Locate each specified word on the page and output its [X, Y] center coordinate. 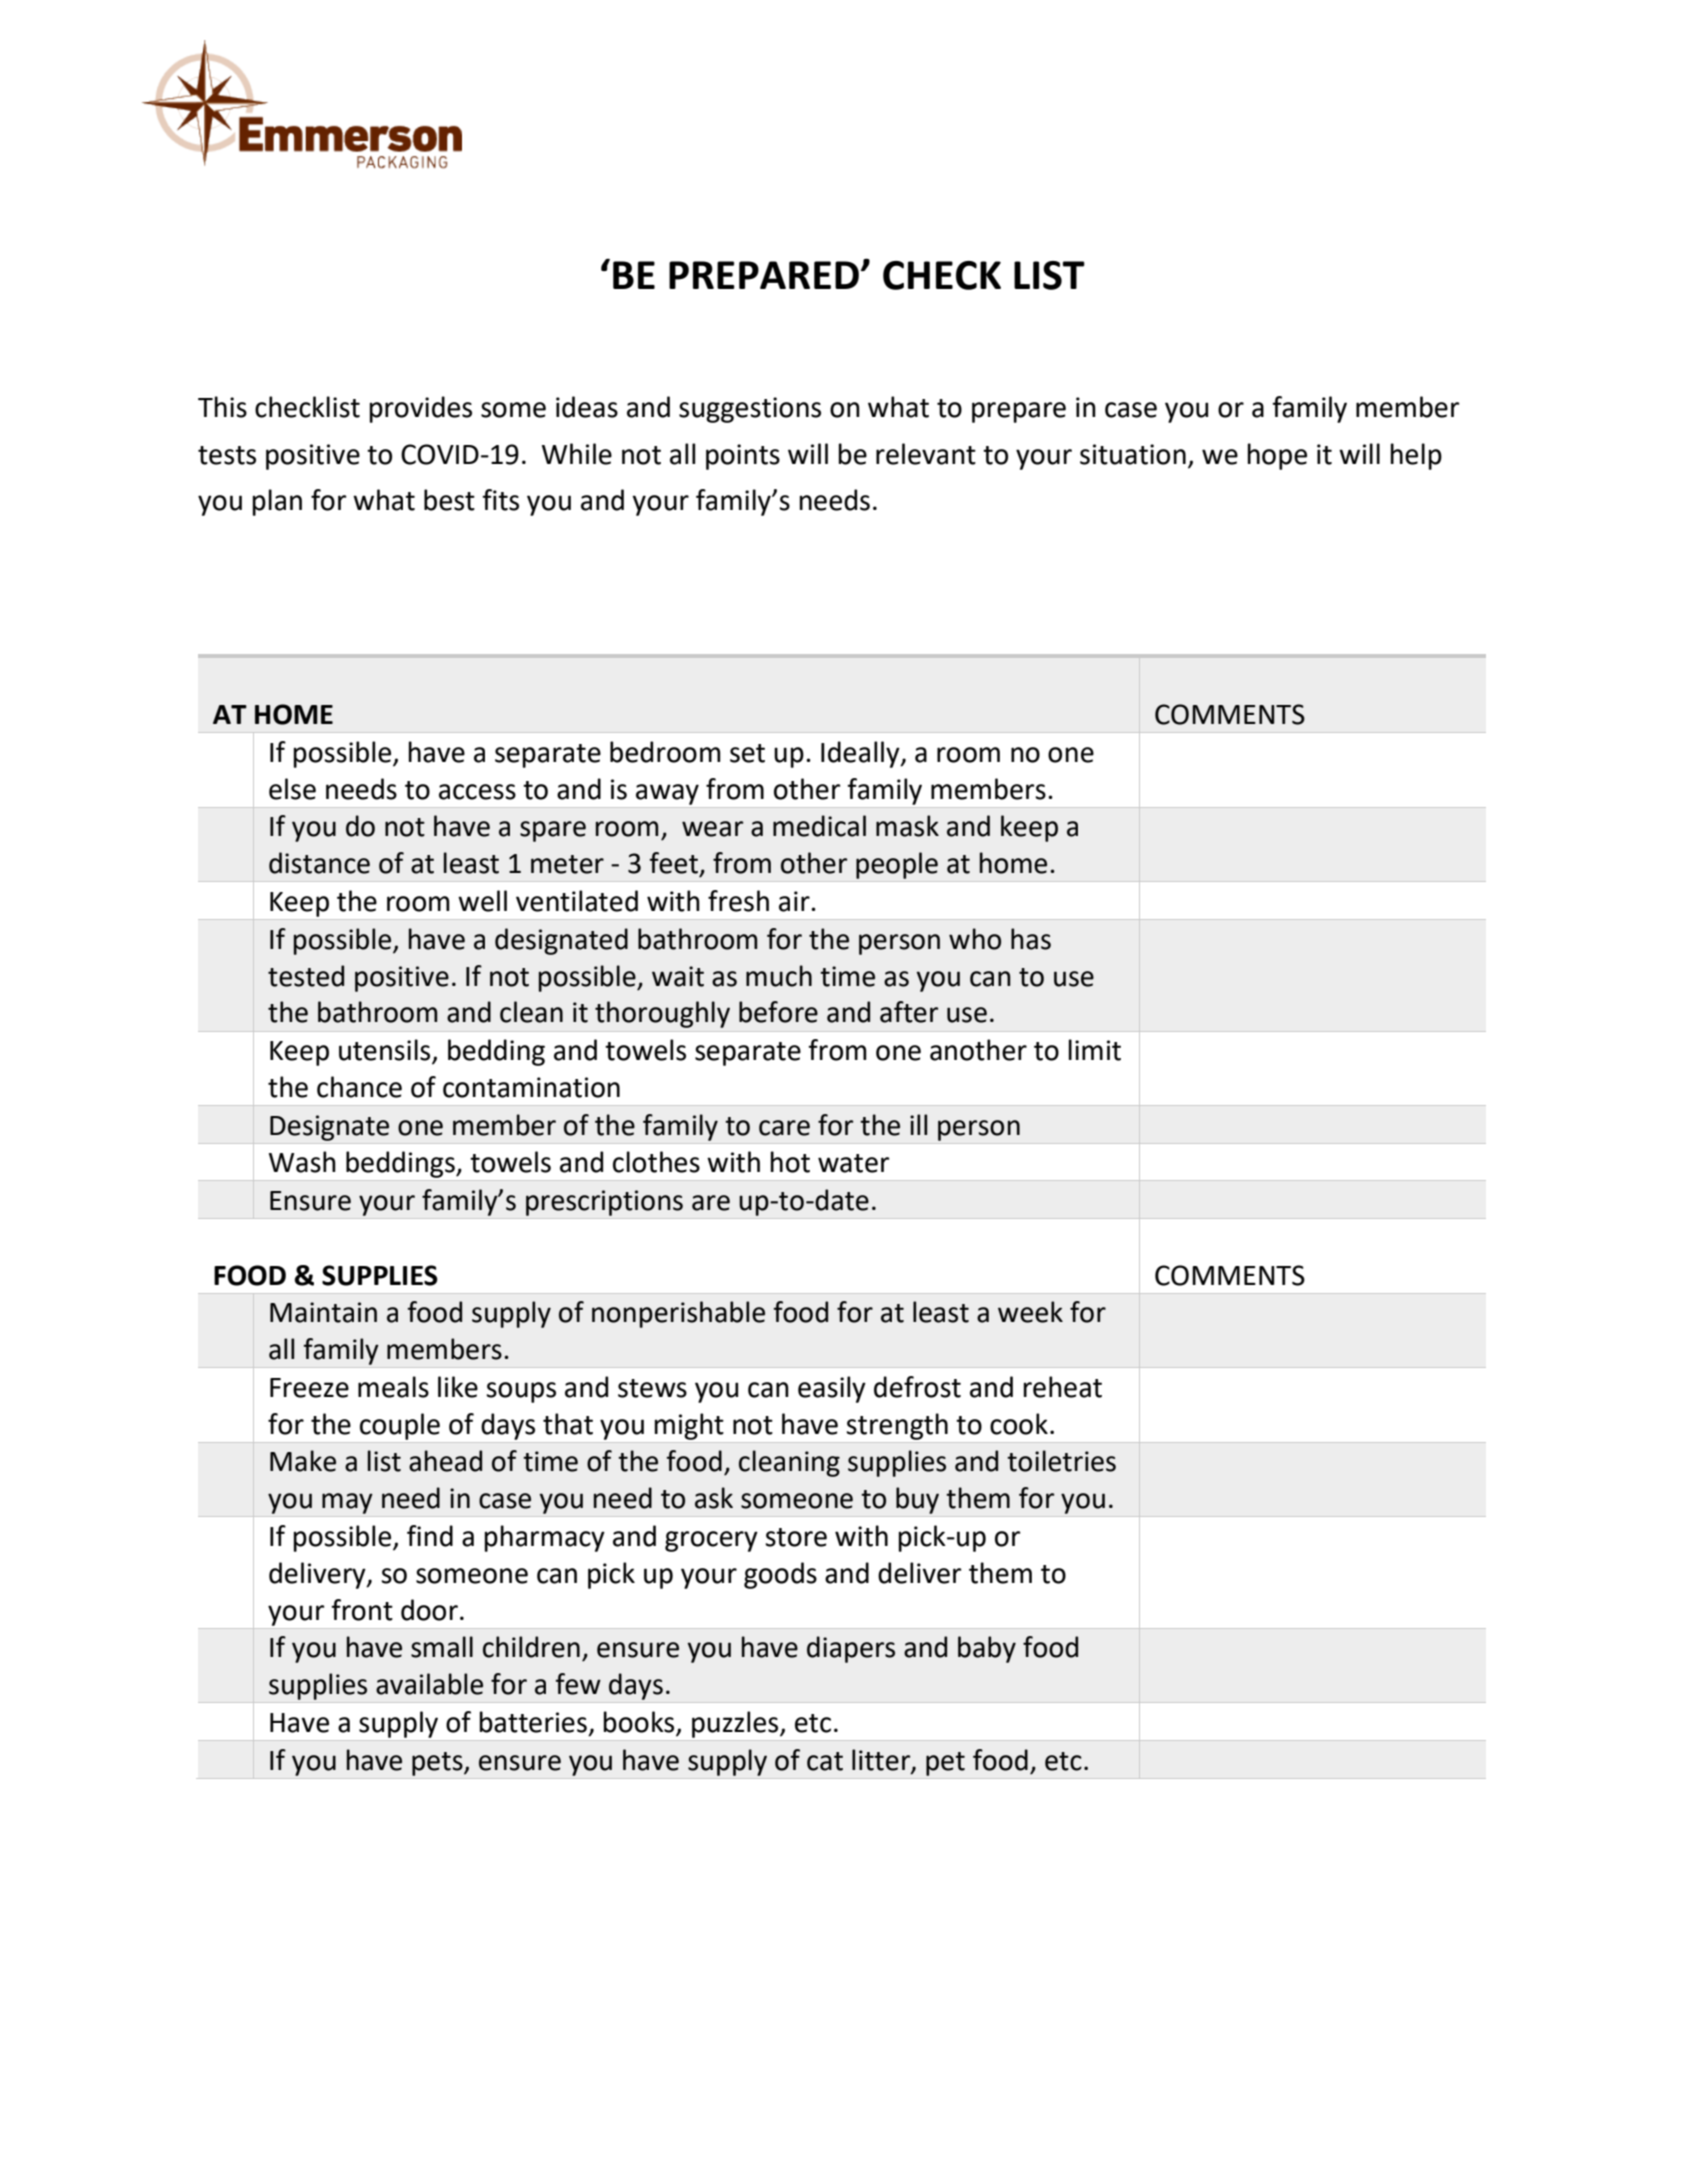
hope [1277, 456]
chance [359, 1087]
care [784, 1128]
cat [825, 1761]
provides [420, 409]
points [743, 457]
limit [1094, 1050]
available [429, 1684]
